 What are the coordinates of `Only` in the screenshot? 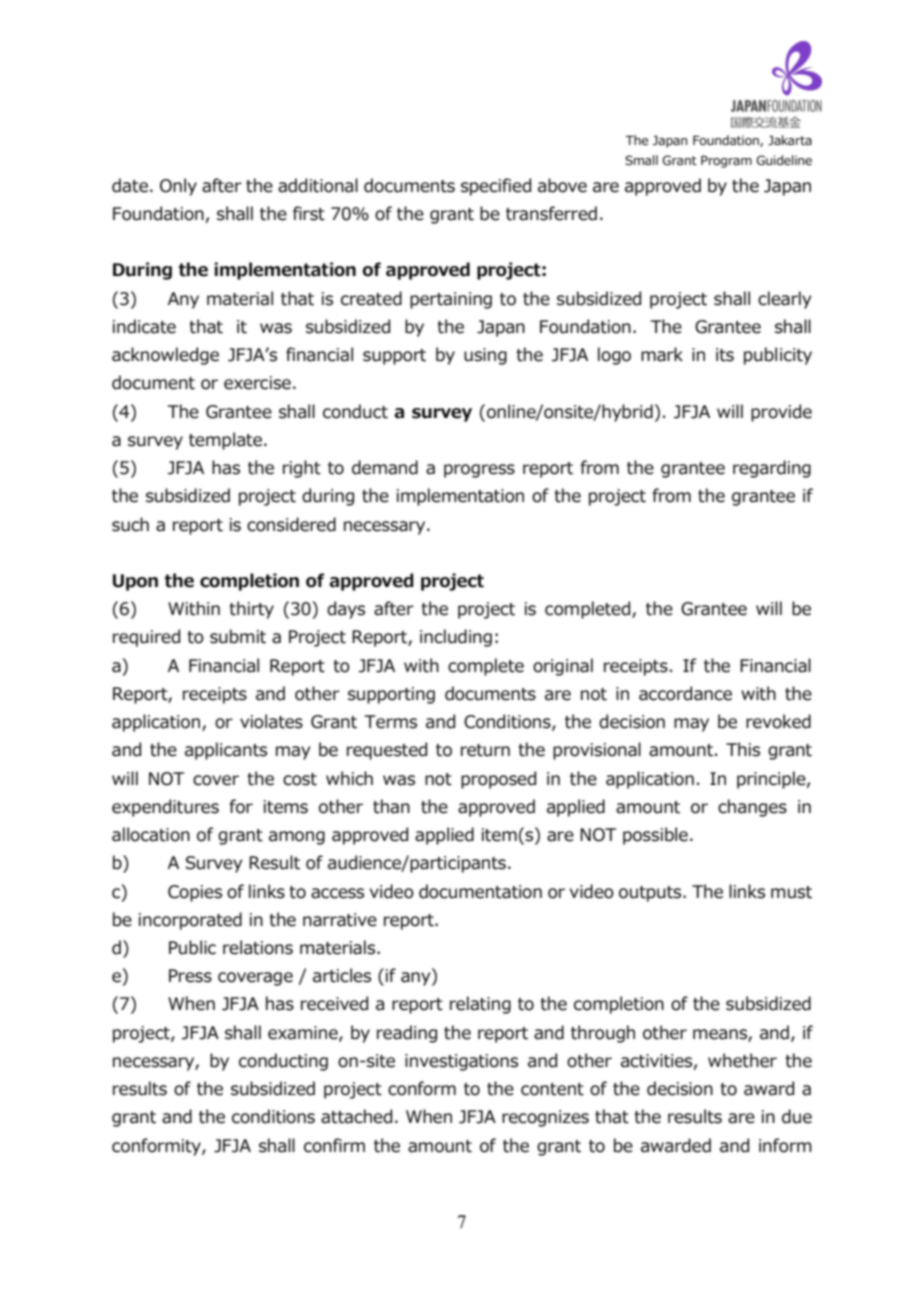 It's located at (178, 187).
